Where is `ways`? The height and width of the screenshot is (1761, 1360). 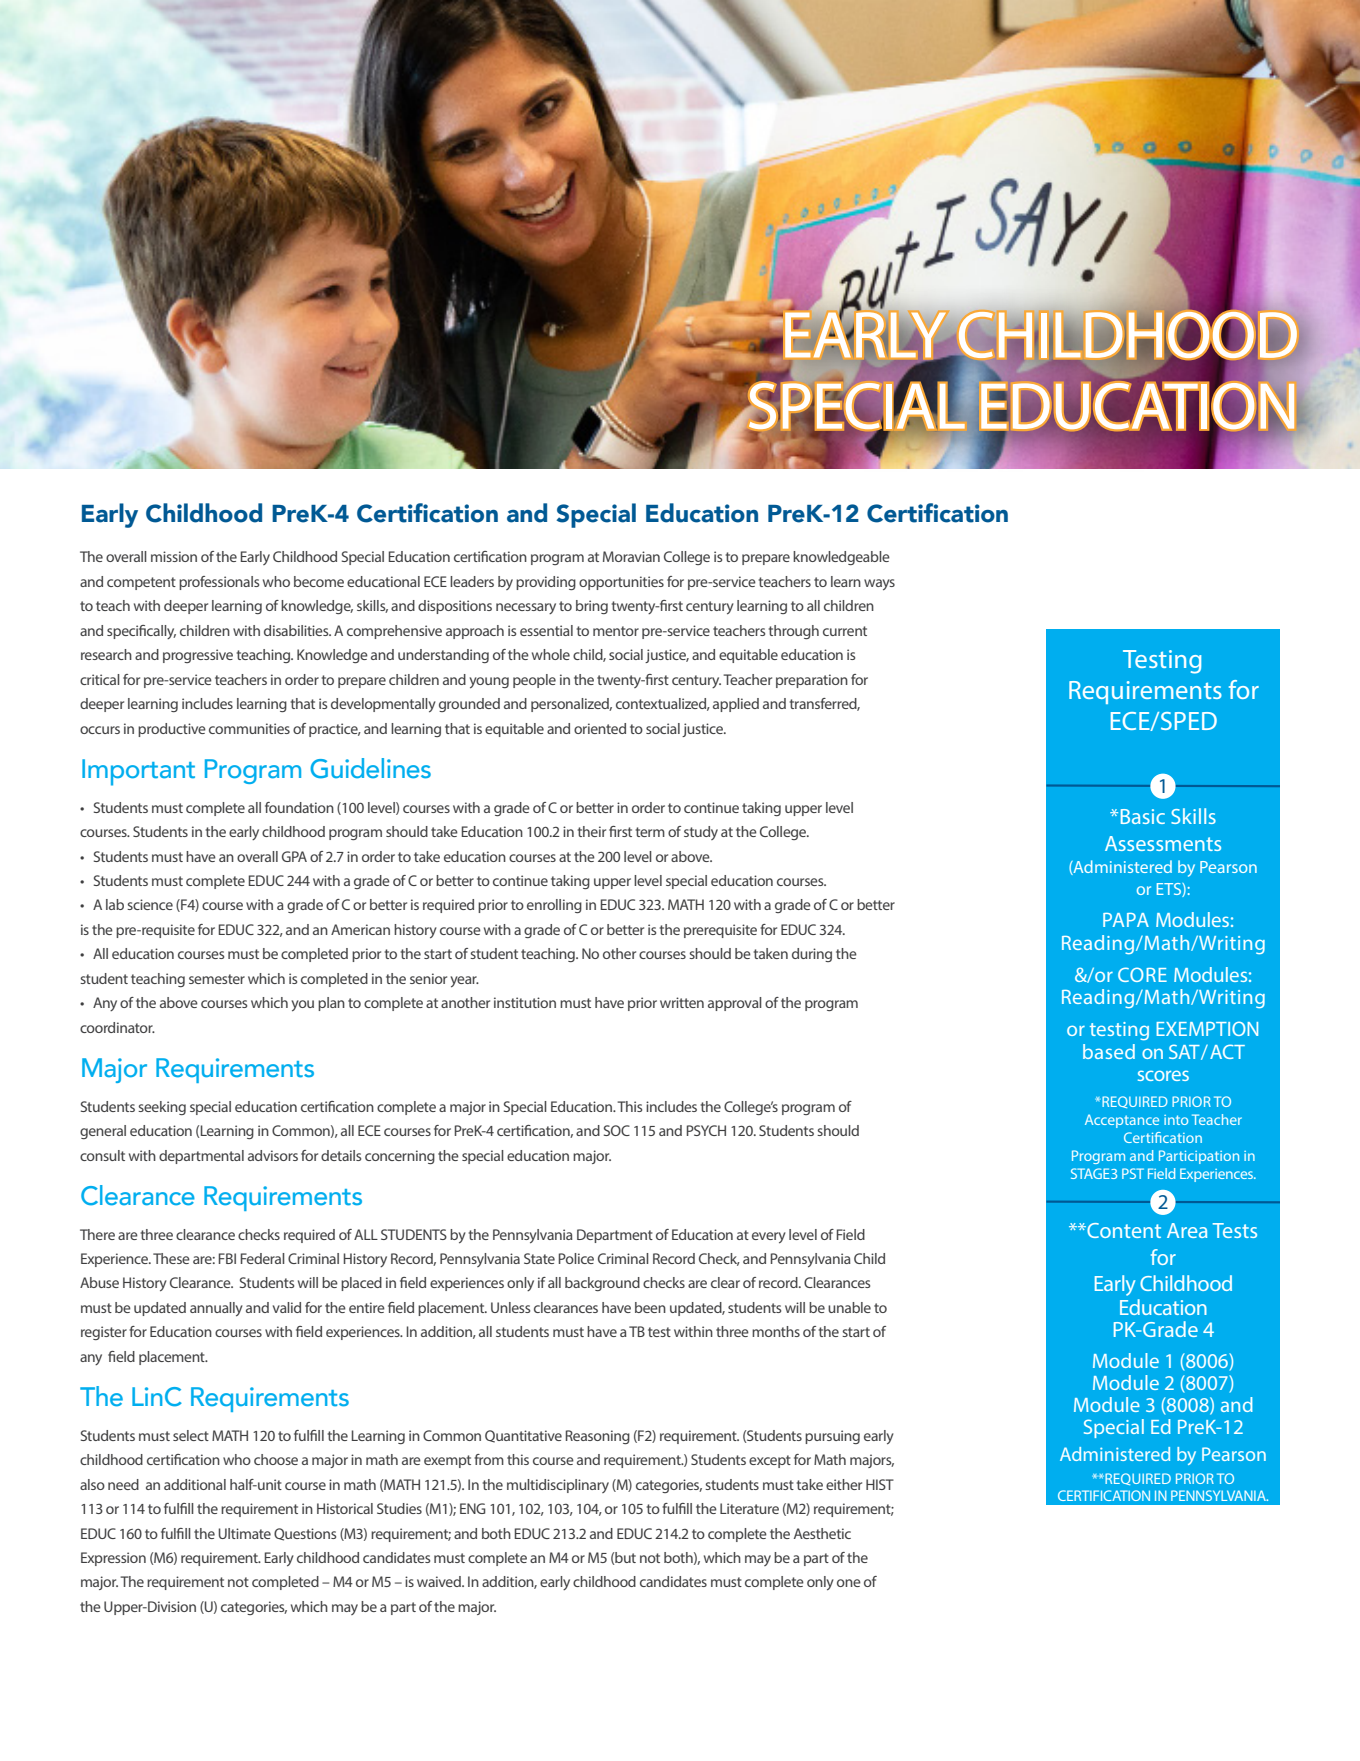 ways is located at coordinates (879, 584).
